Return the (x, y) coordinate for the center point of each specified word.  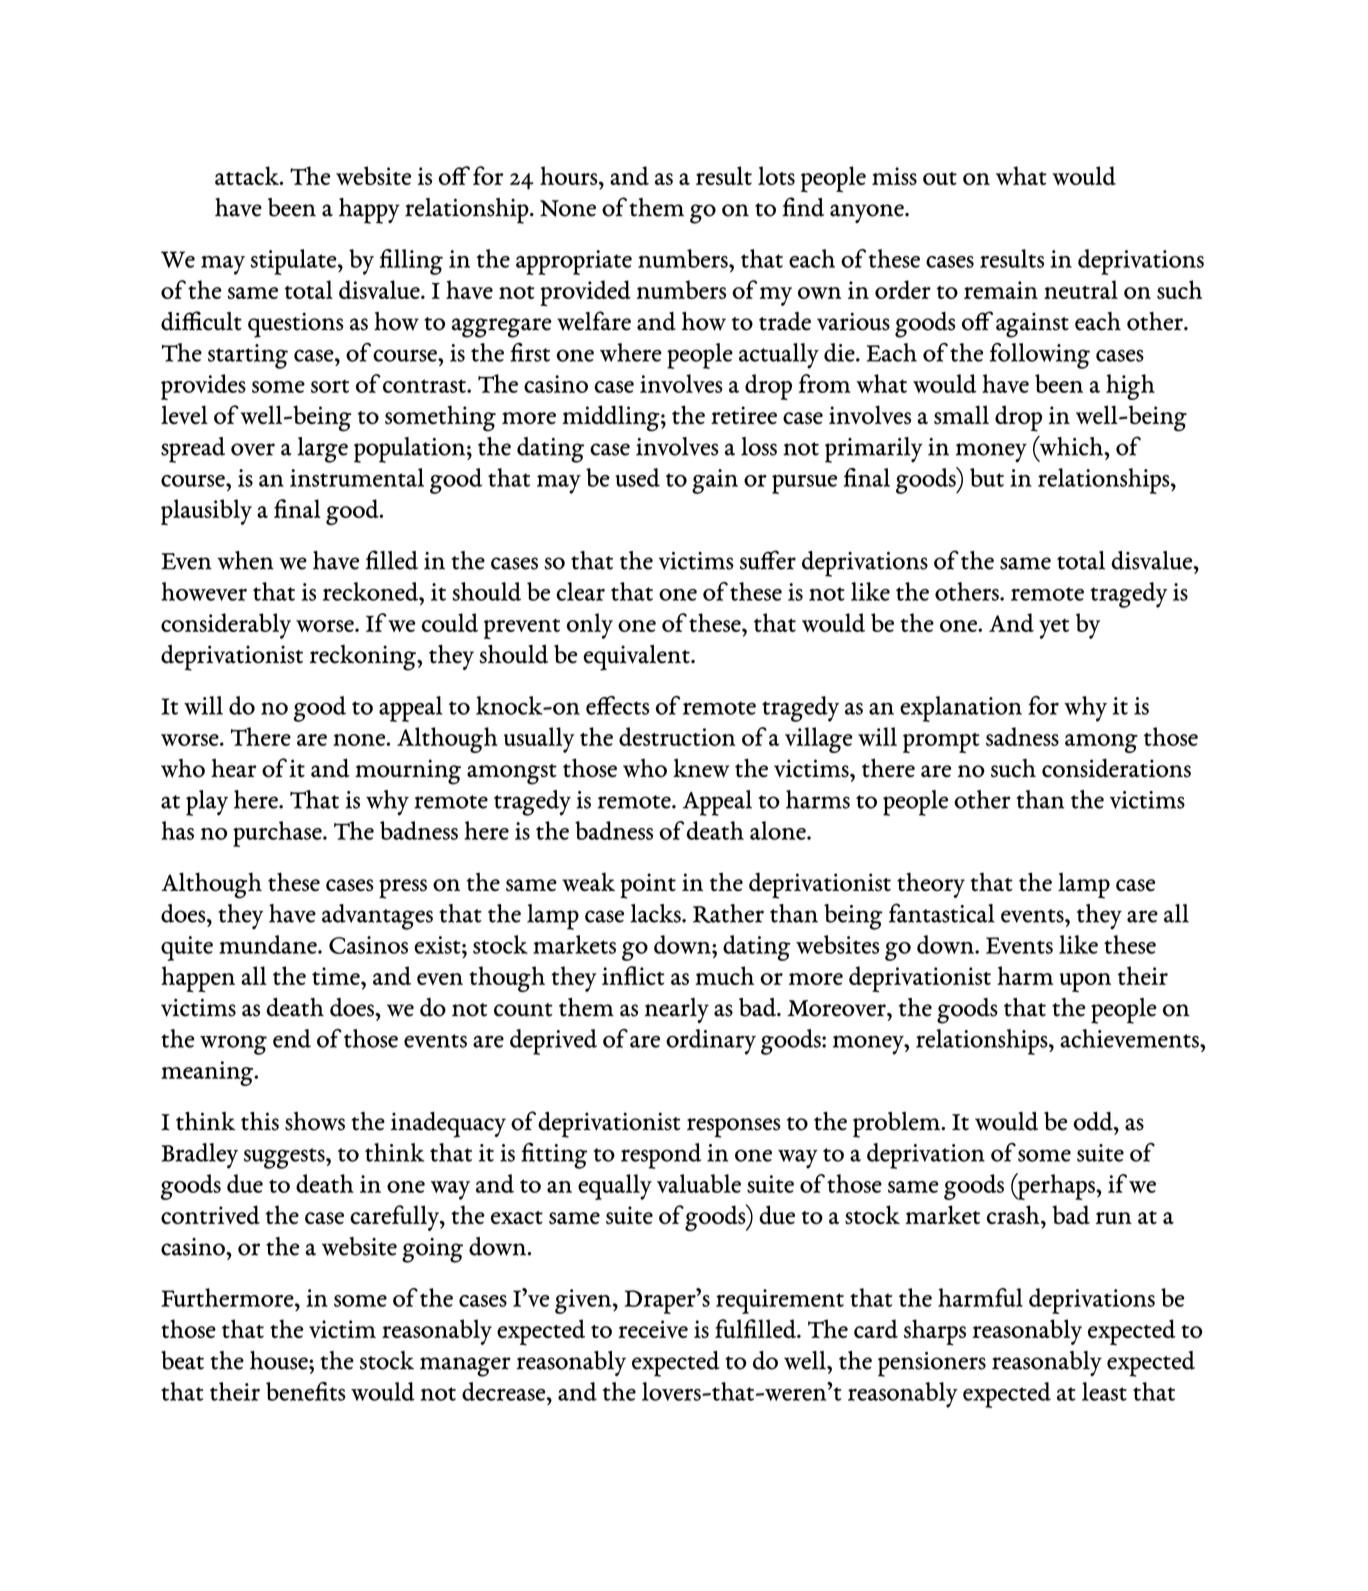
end (292, 1038)
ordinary (711, 1042)
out (940, 178)
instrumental (357, 477)
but (987, 477)
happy (369, 211)
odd (1094, 1121)
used (638, 477)
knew (701, 768)
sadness (1022, 736)
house (280, 1360)
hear (234, 768)
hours (570, 175)
